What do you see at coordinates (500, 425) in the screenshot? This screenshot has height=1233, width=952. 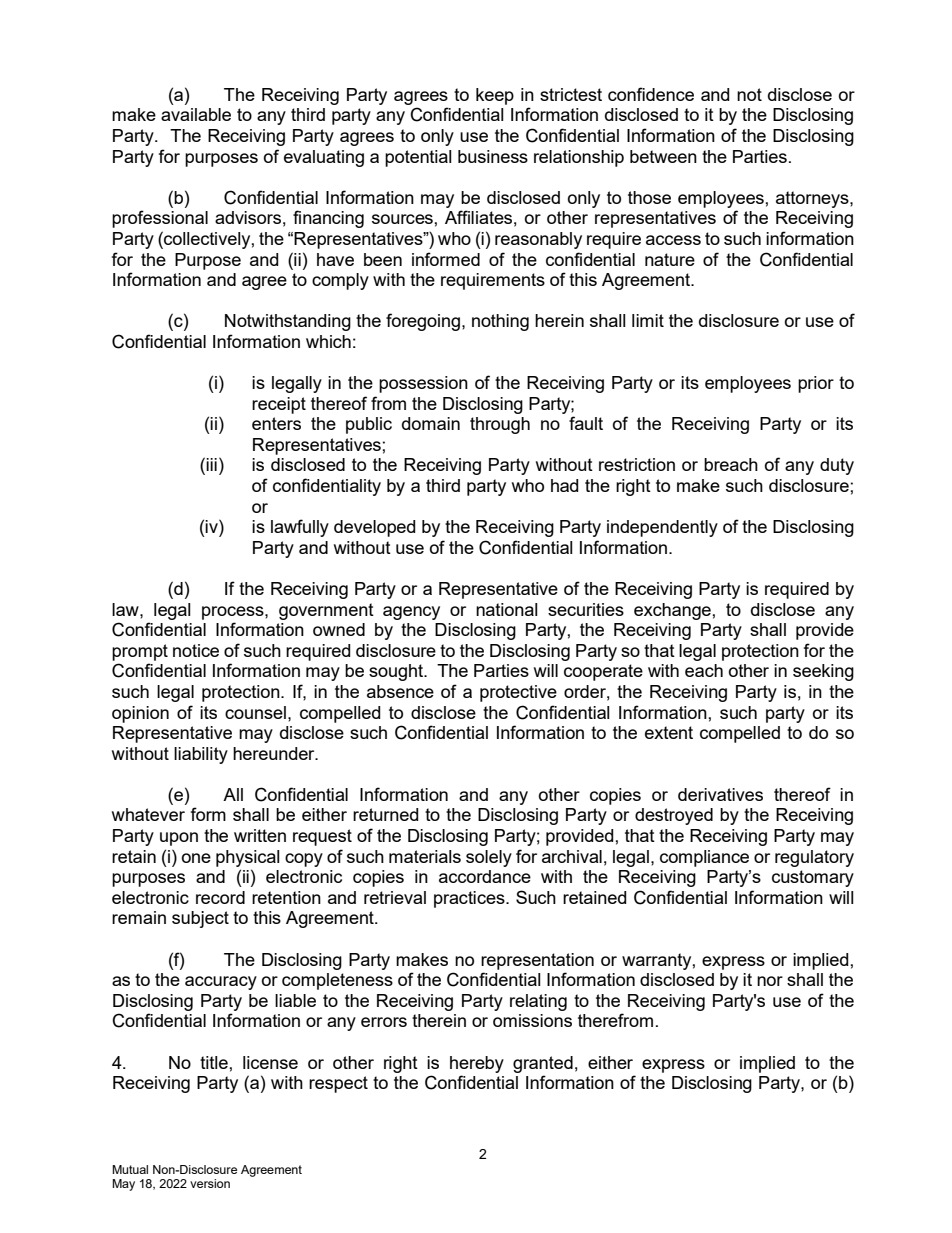 I see `through` at bounding box center [500, 425].
